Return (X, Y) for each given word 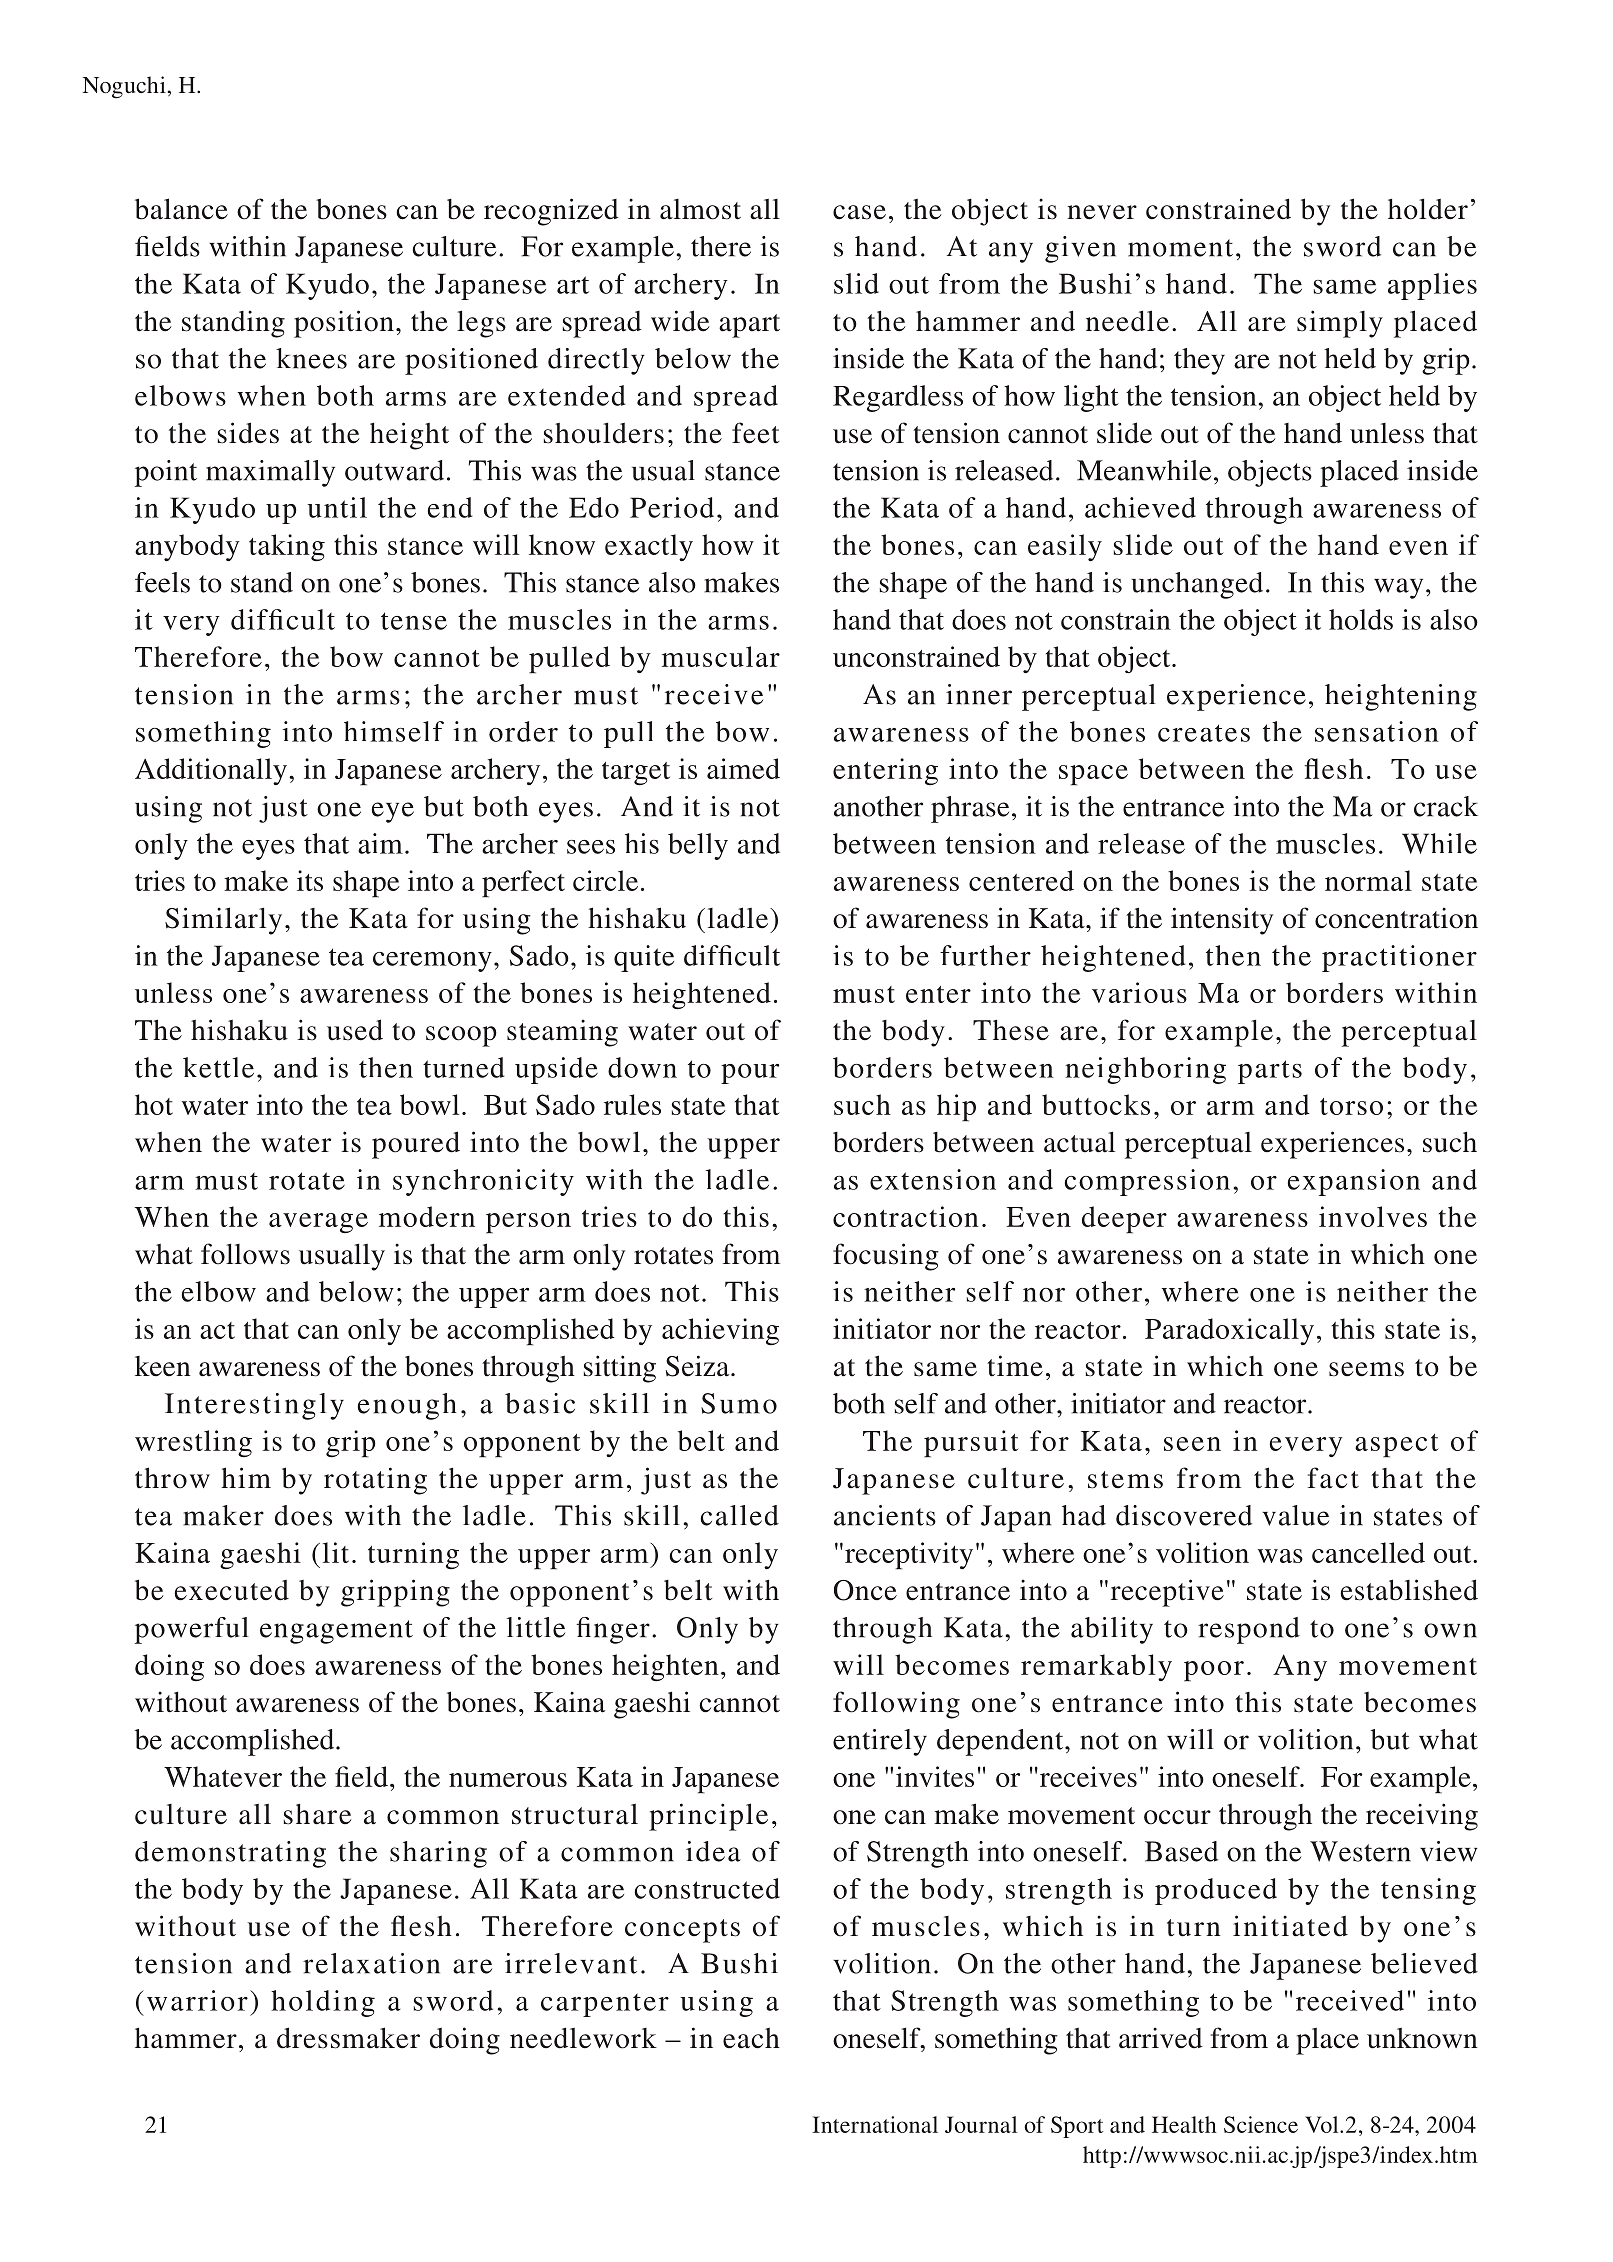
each (751, 2038)
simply (1340, 324)
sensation (1377, 731)
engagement (336, 1632)
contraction (906, 1216)
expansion (1354, 1182)
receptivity (909, 1556)
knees (311, 358)
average (318, 1223)
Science (1261, 2124)
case (859, 212)
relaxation (371, 1963)
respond (1249, 1630)
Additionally (211, 771)
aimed (743, 768)
